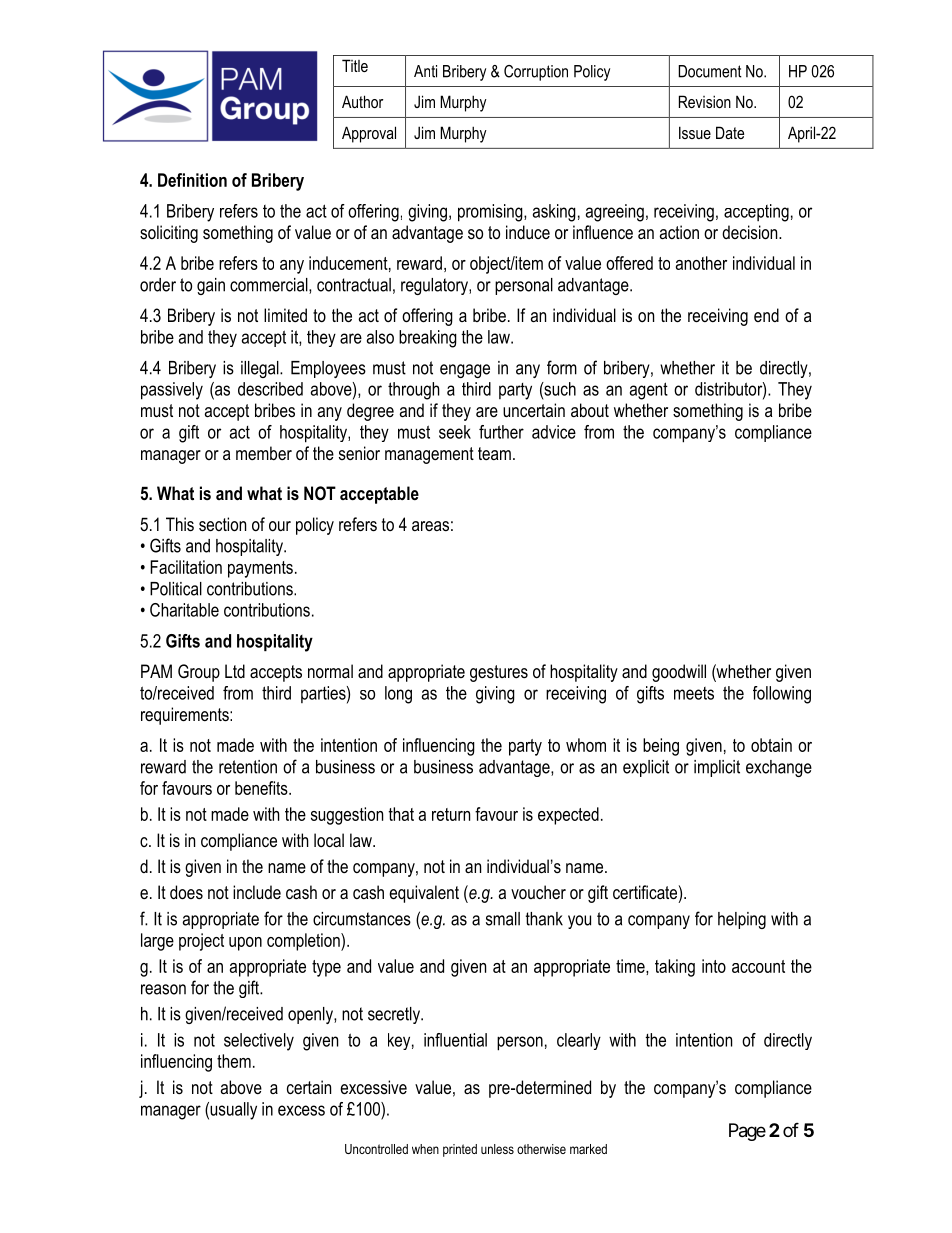  What do you see at coordinates (192, 180) in the page?
I see `Definition` at bounding box center [192, 180].
